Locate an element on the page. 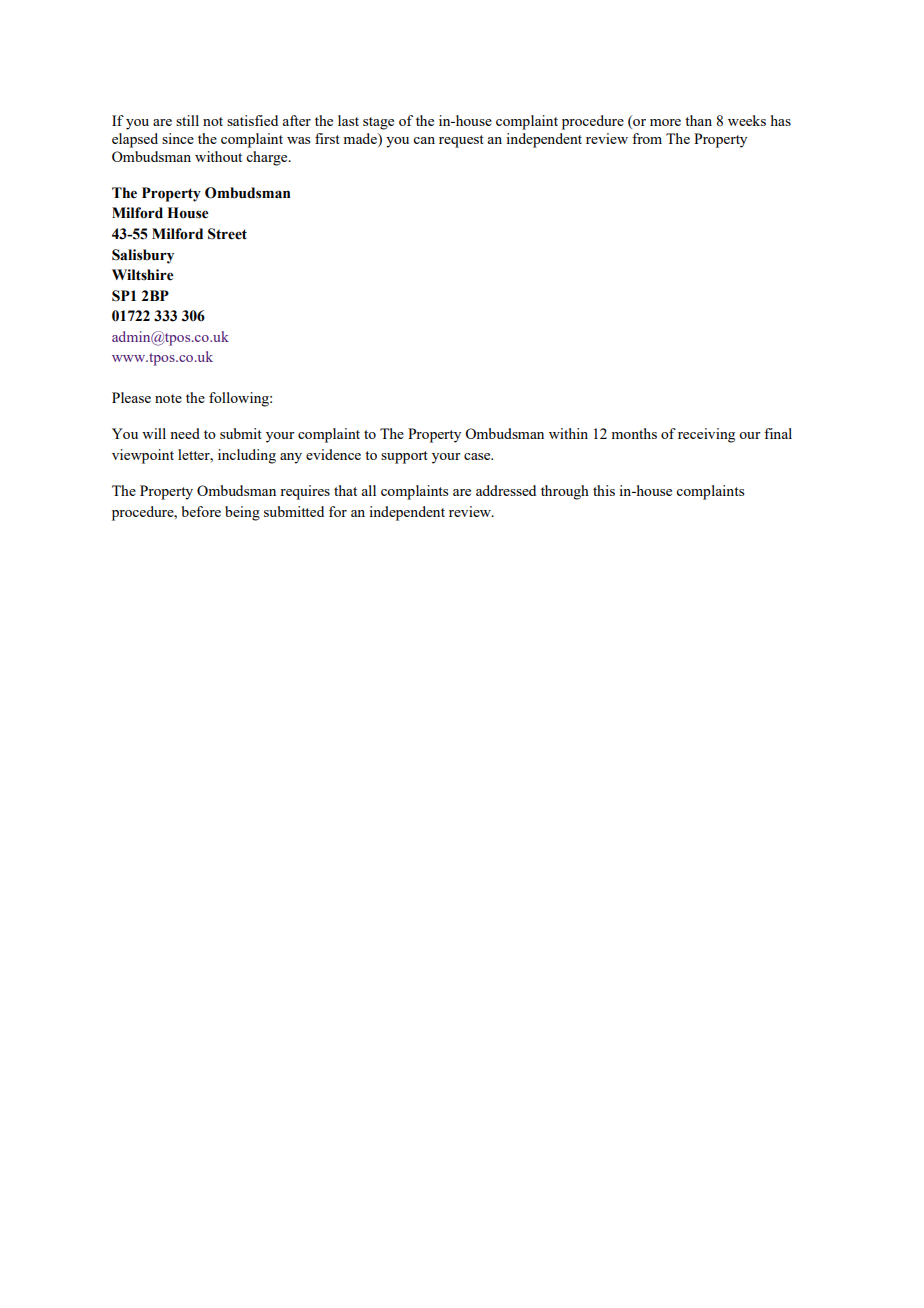  request is located at coordinates (461, 141).
